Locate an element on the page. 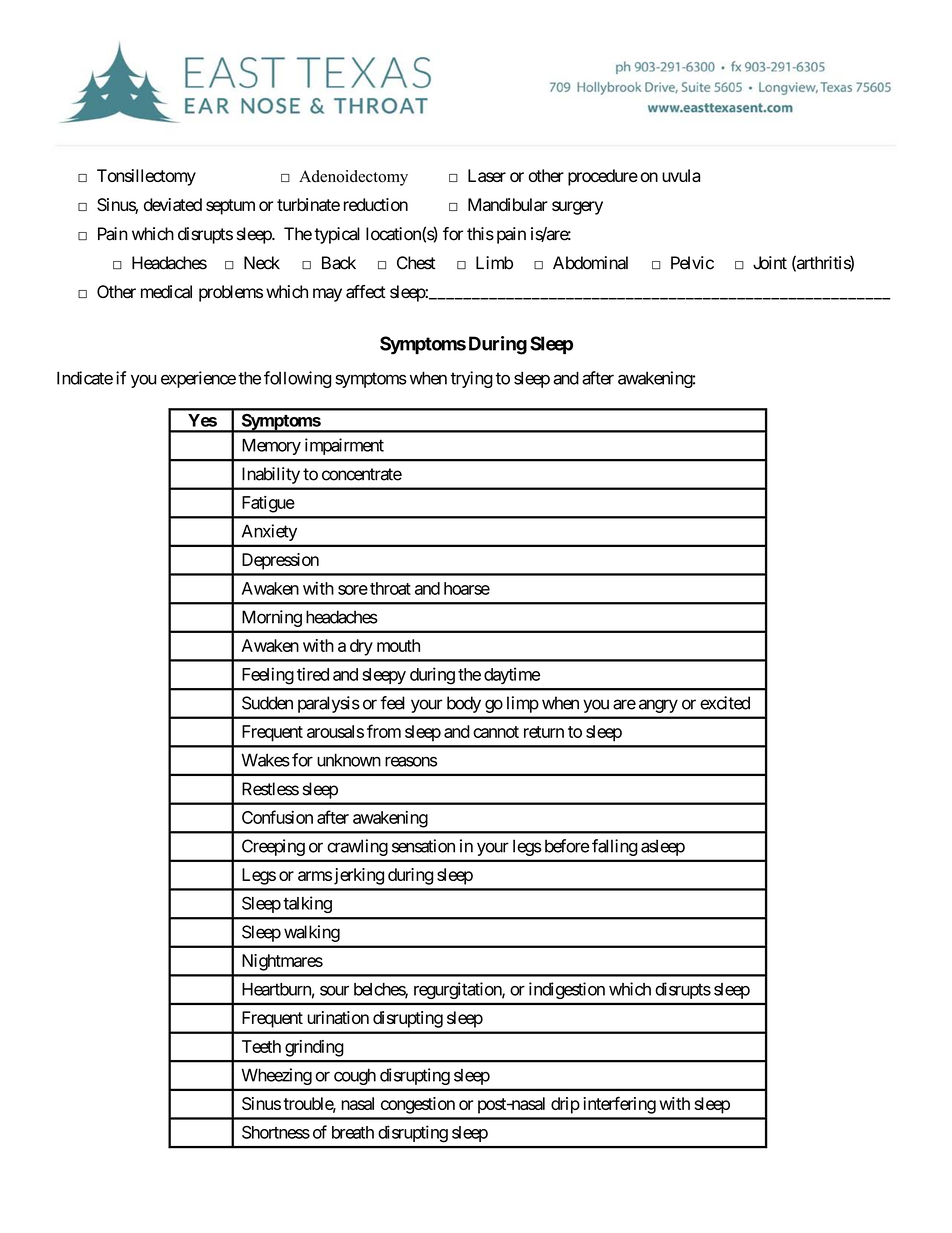 This document has height=1233, width=952. excited is located at coordinates (725, 703).
